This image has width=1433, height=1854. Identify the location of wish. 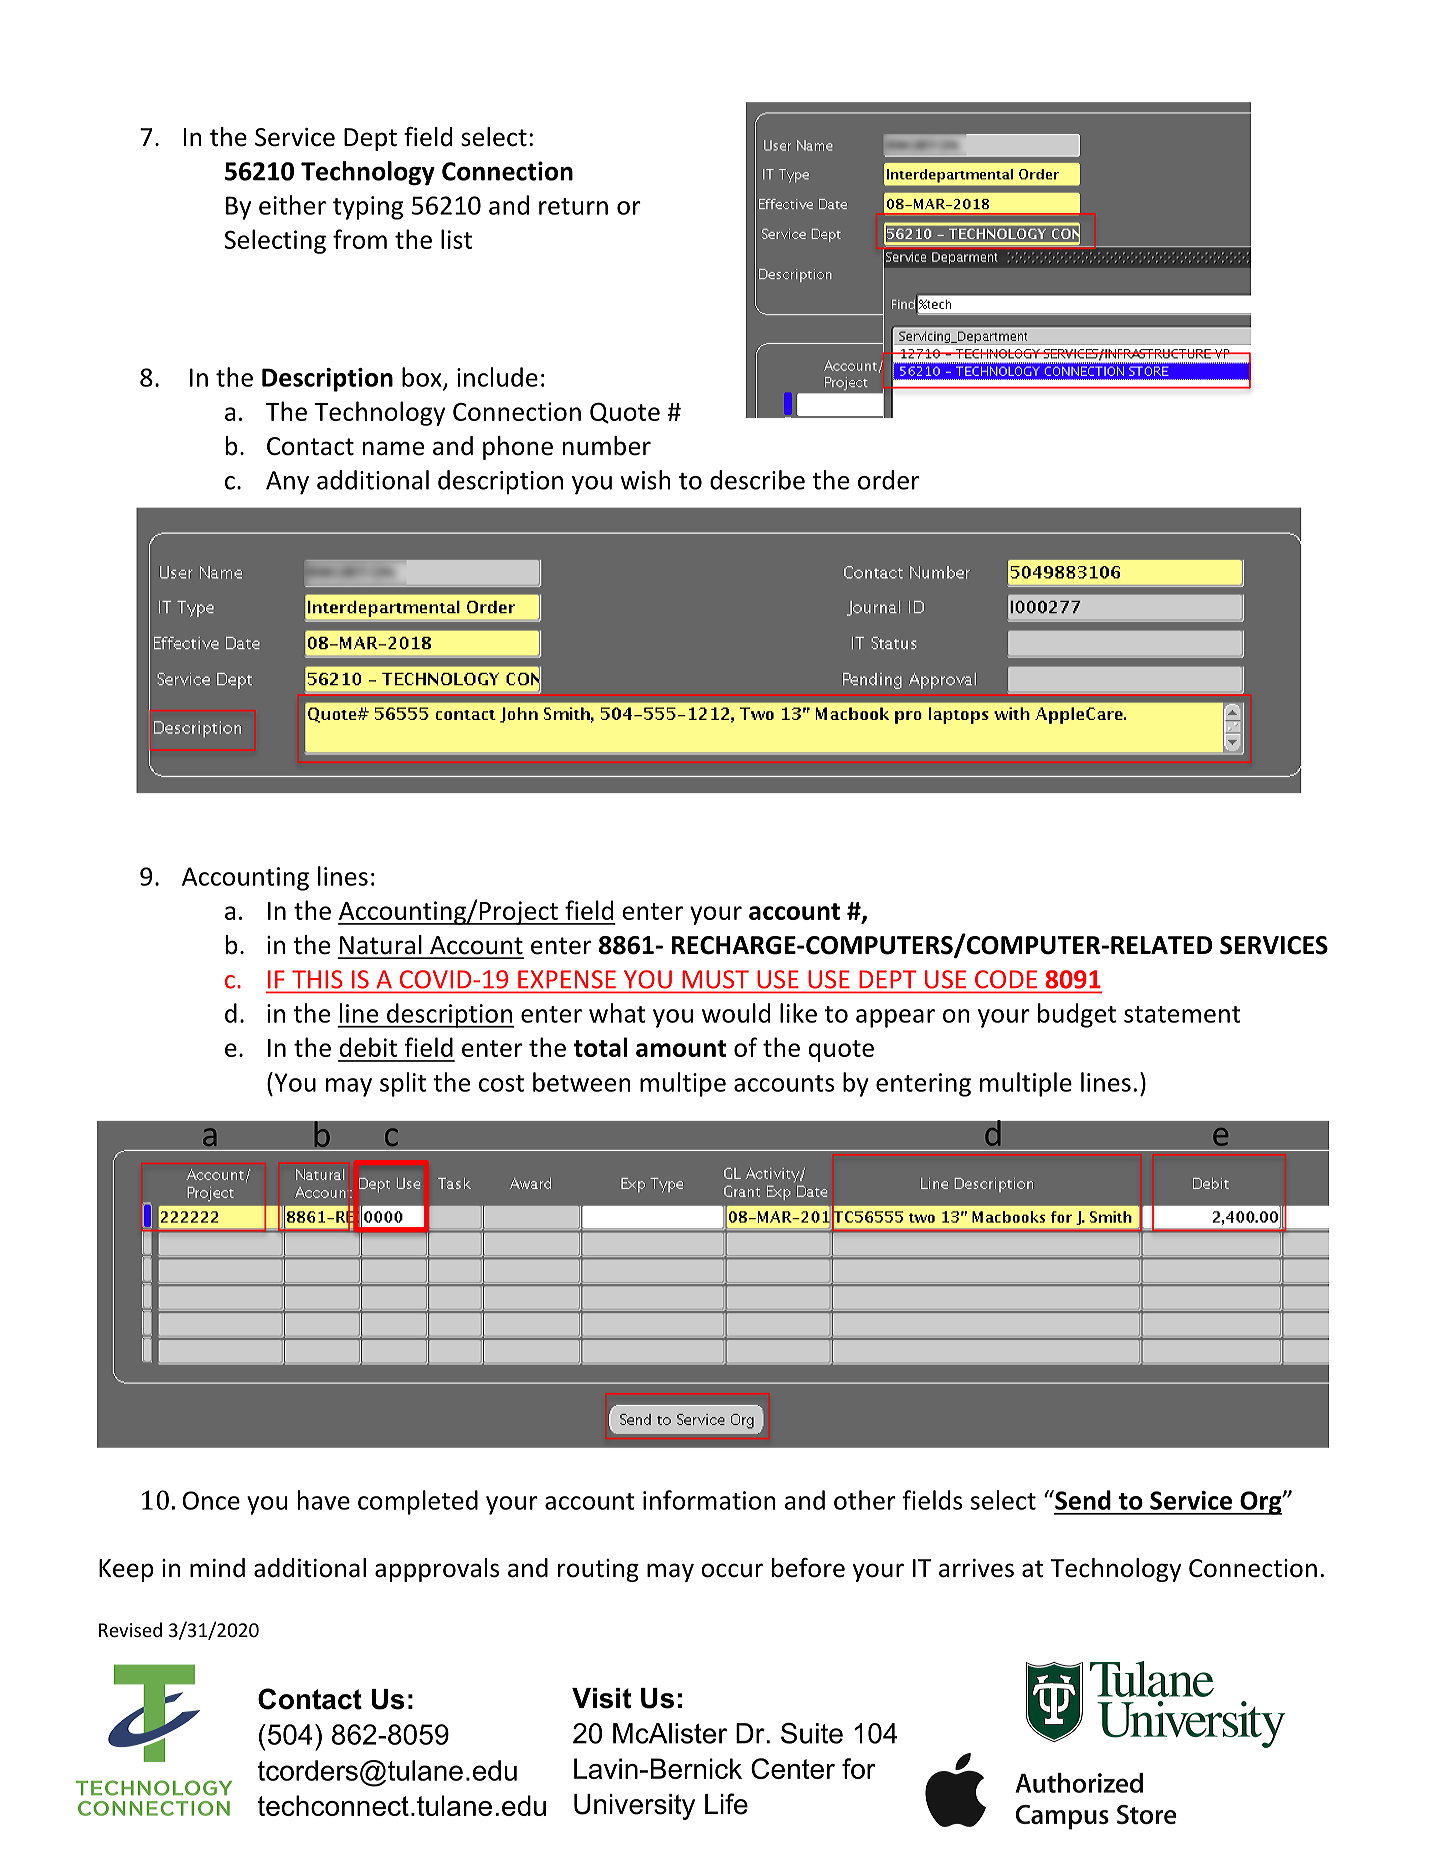
(646, 480).
